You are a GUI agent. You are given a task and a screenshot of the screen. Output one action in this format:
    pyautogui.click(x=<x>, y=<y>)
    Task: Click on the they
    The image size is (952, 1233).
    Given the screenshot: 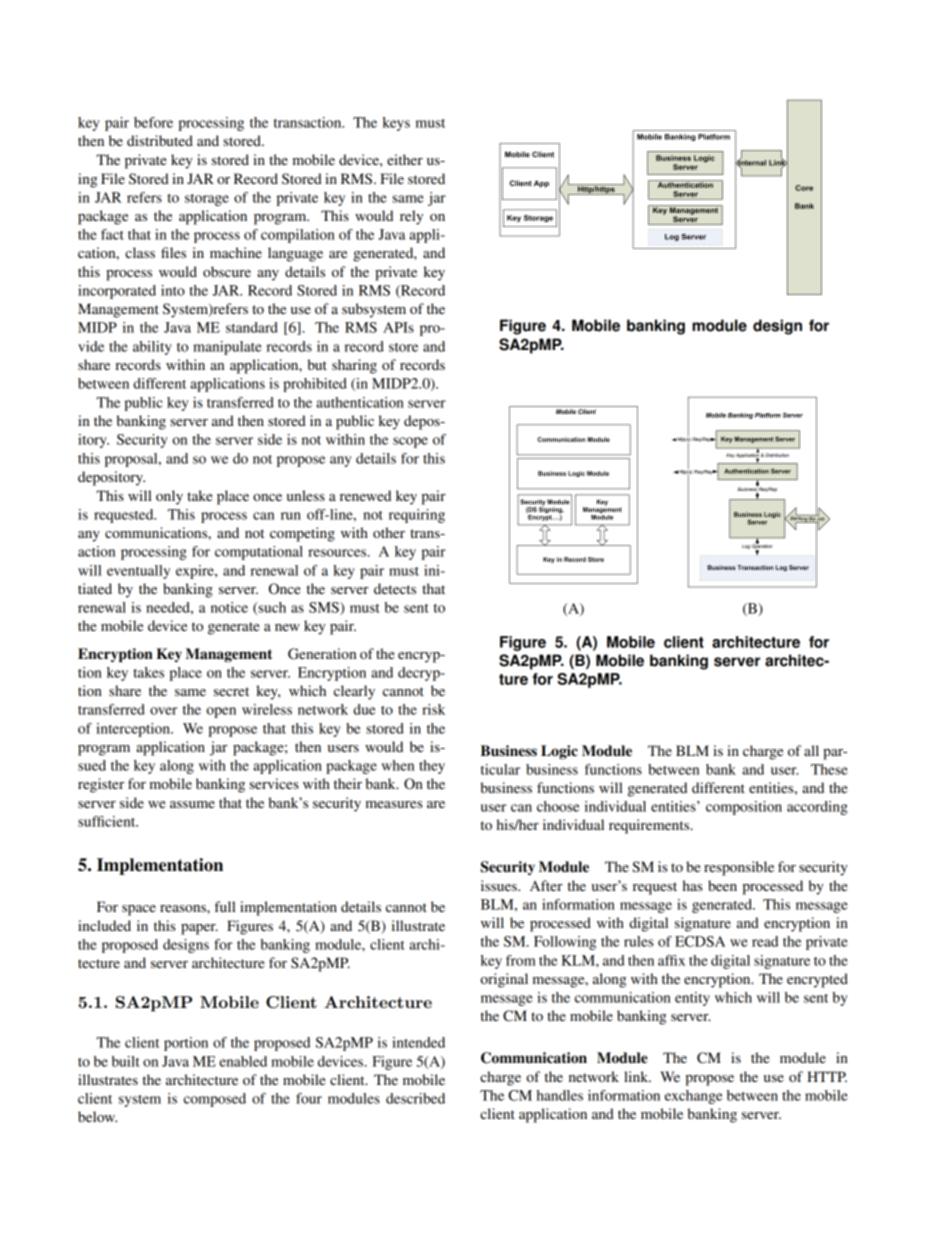 What is the action you would take?
    pyautogui.click(x=432, y=767)
